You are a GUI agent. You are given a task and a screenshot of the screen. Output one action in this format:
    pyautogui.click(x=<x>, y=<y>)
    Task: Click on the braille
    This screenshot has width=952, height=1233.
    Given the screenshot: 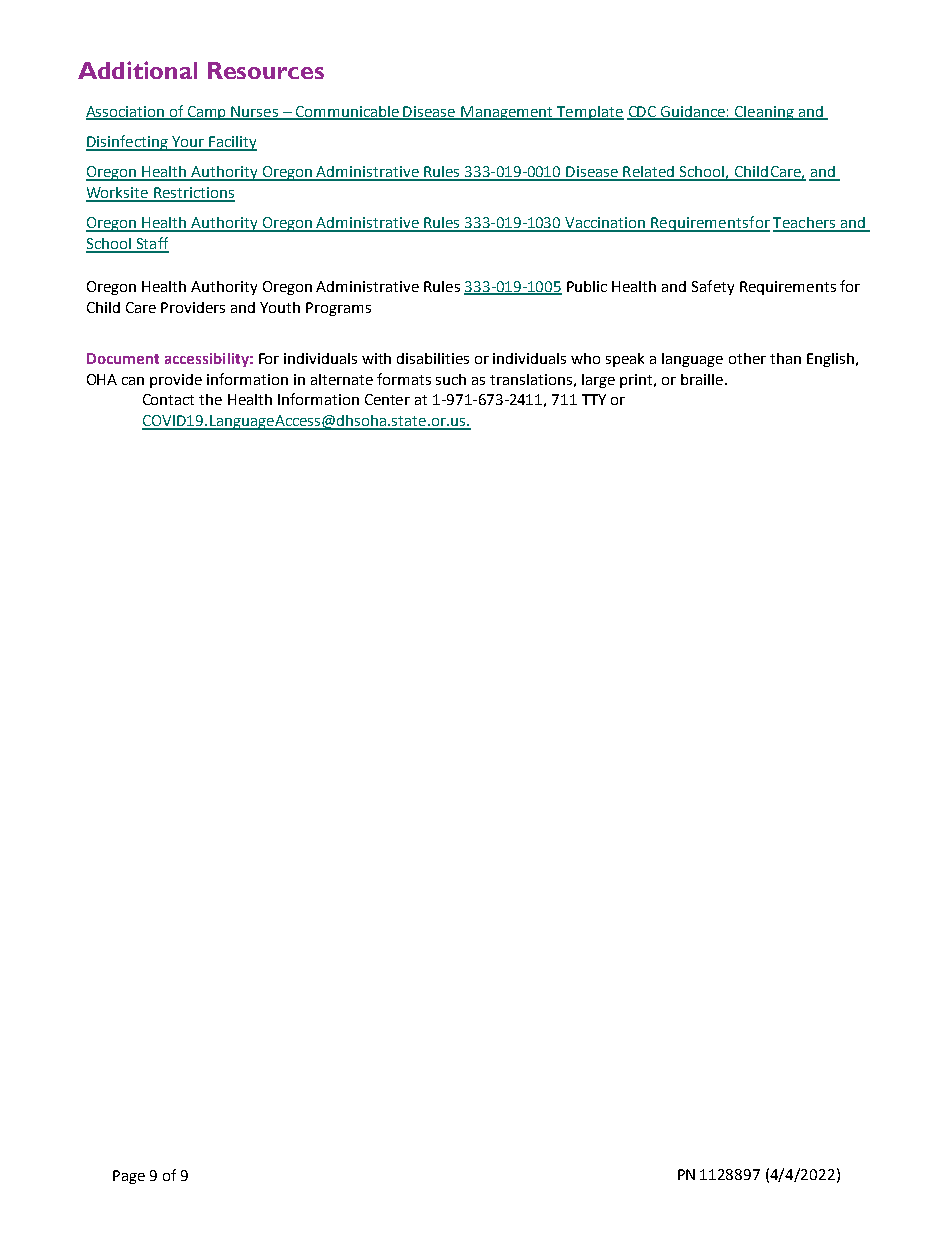 What is the action you would take?
    pyautogui.click(x=702, y=379)
